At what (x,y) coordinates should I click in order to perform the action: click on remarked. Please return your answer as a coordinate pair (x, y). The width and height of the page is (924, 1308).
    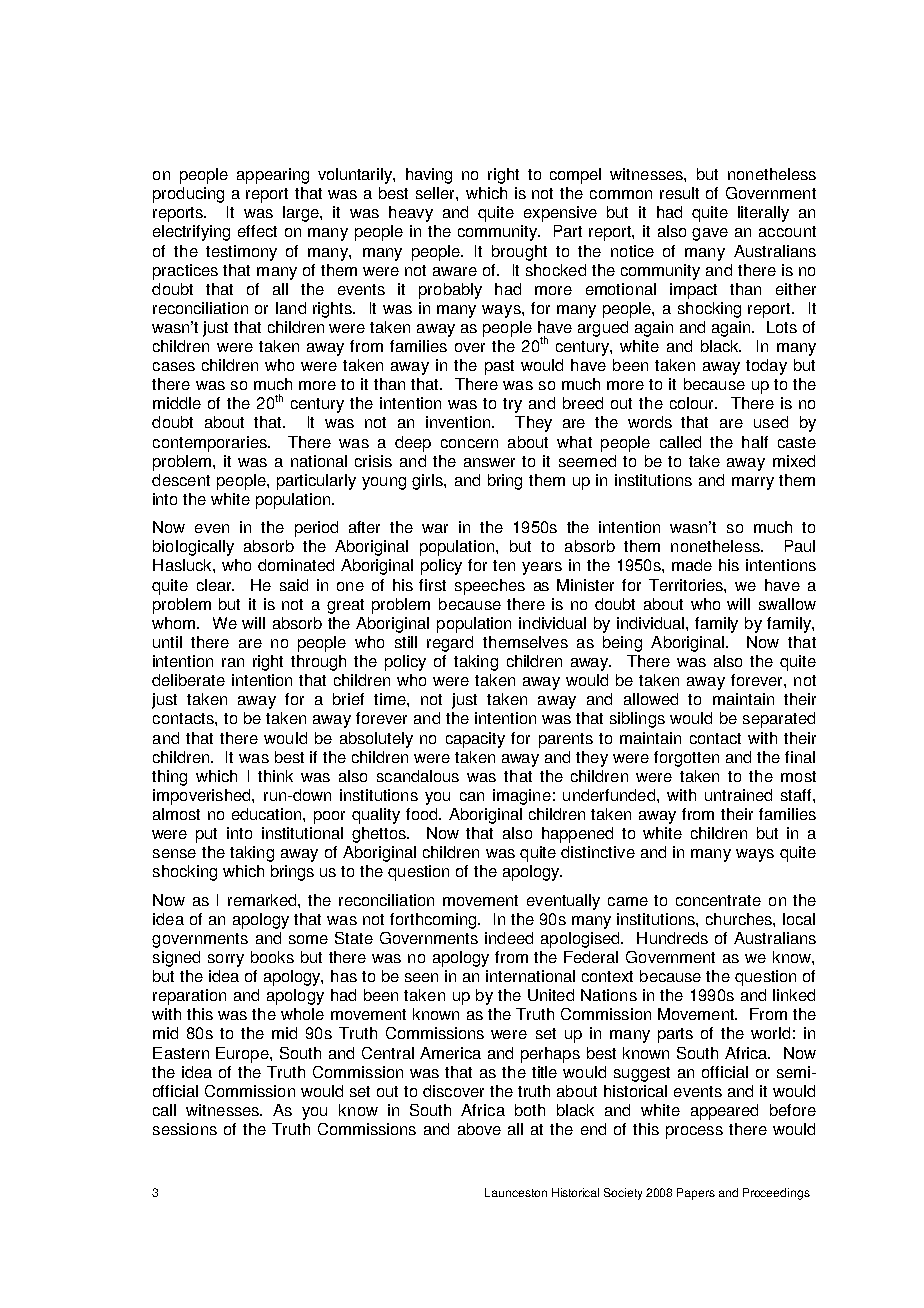
    Looking at the image, I should click on (263, 900).
